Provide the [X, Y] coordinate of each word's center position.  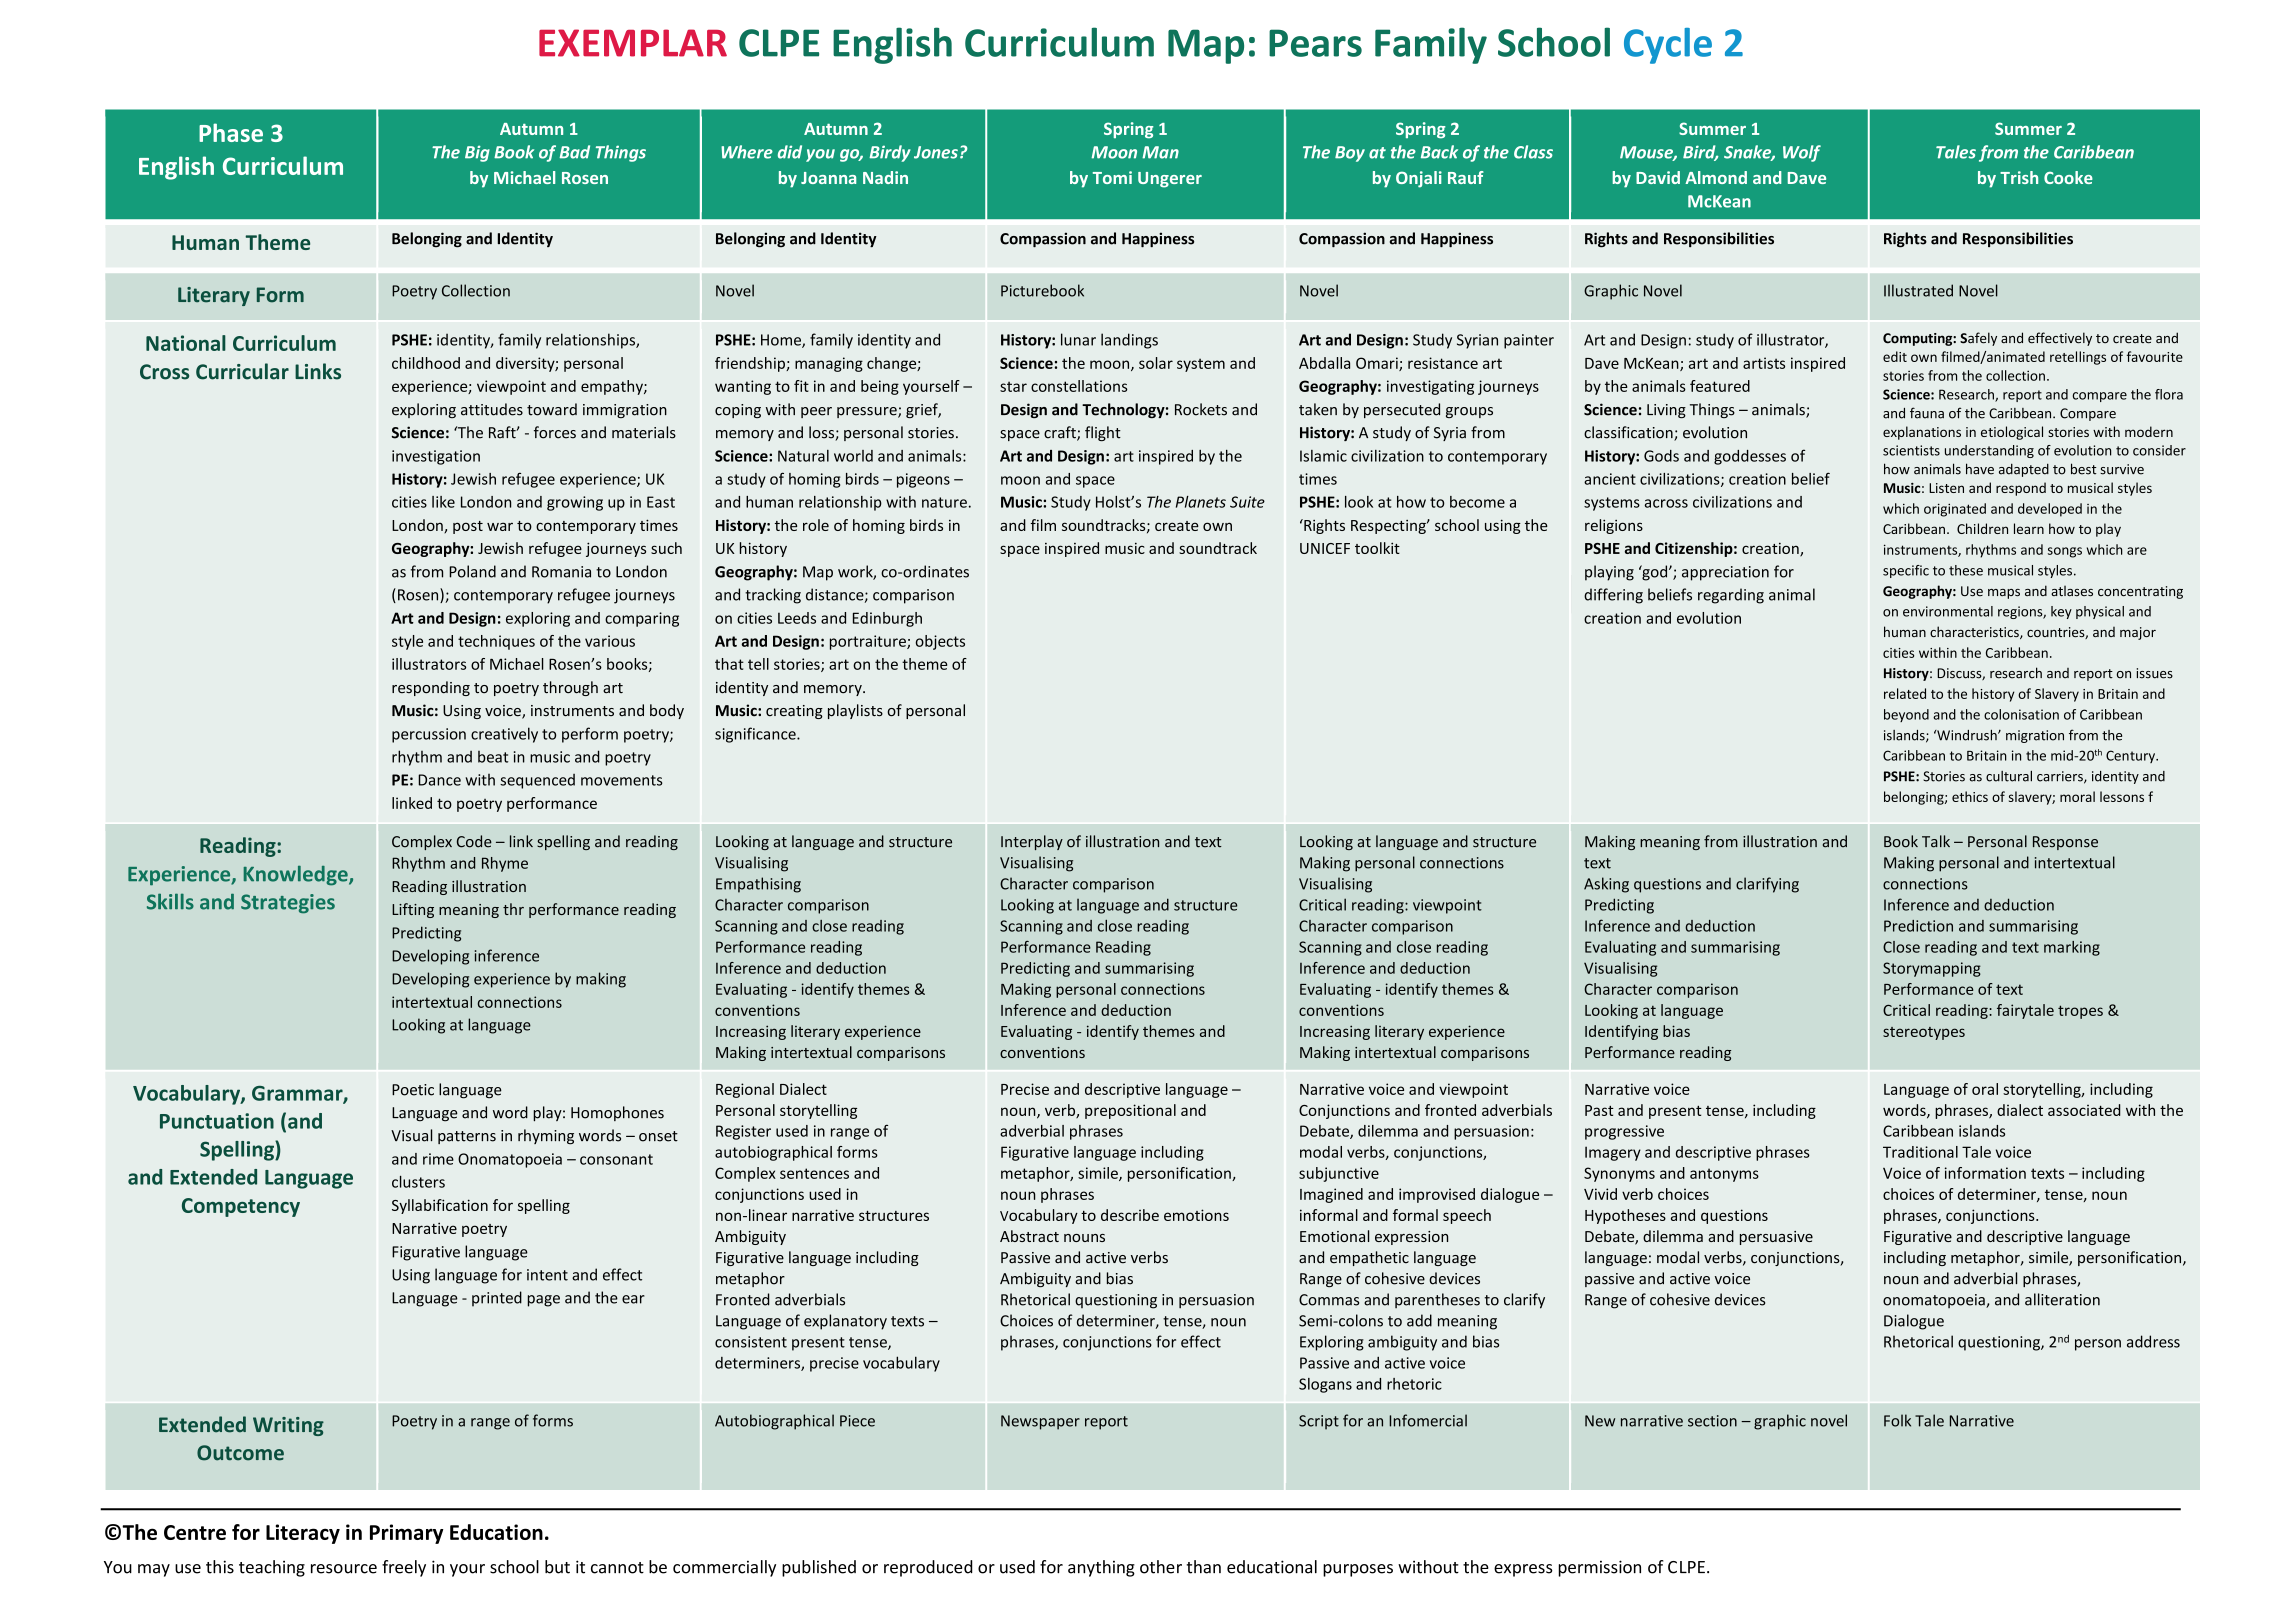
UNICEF [1325, 548]
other [1161, 1567]
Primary [406, 1534]
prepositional [1130, 1111]
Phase [231, 132]
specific [1906, 571]
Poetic [413, 1090]
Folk [1897, 1420]
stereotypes [1924, 1033]
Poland [472, 571]
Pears [1315, 43]
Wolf [1802, 153]
